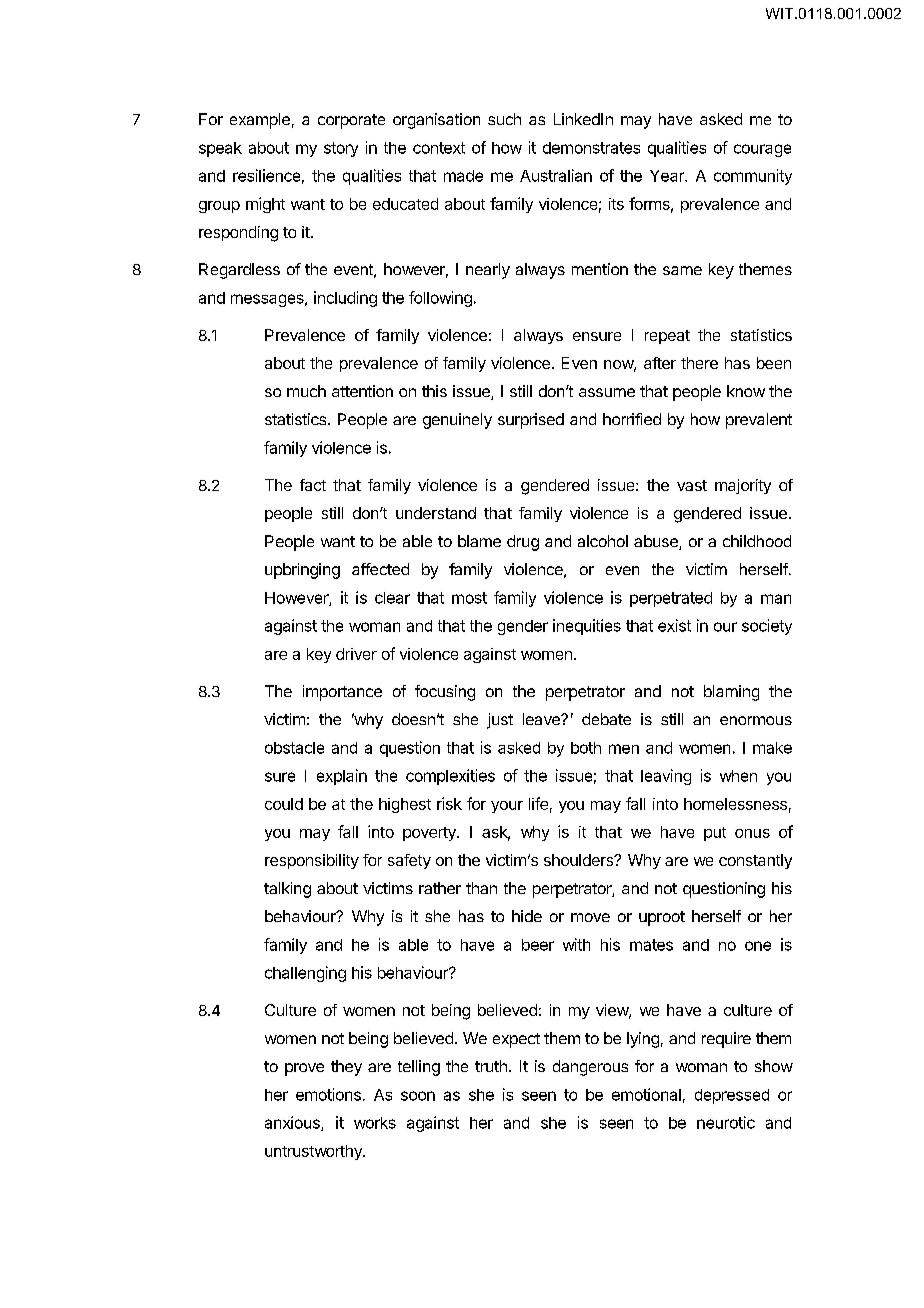  I want to click on there, so click(699, 363).
